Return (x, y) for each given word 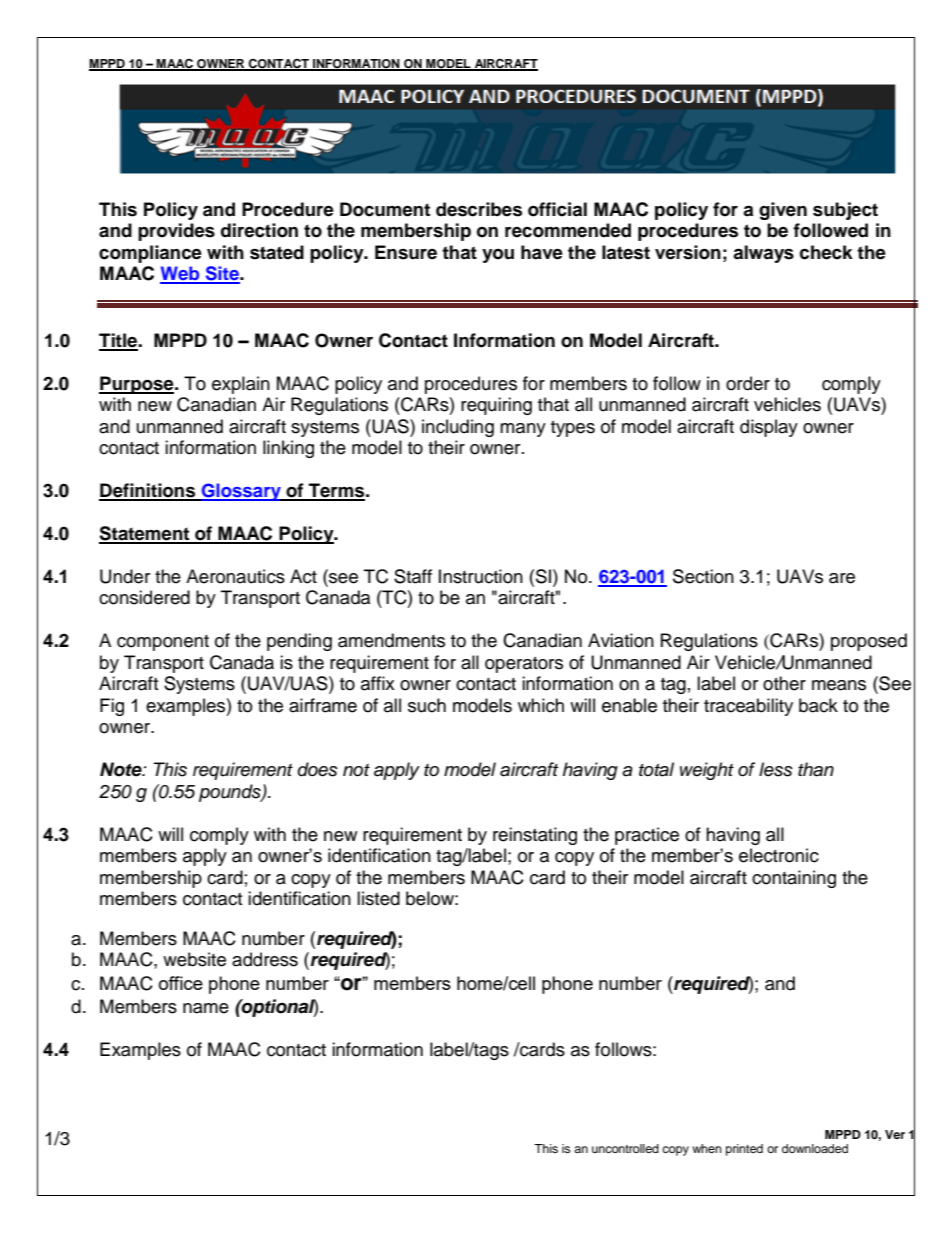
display (769, 428)
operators (524, 665)
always (763, 254)
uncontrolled (625, 1148)
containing (794, 879)
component (163, 643)
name (206, 1008)
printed (744, 1150)
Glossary (241, 492)
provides (176, 232)
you (498, 256)
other (784, 683)
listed (378, 898)
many (523, 430)
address (265, 959)
